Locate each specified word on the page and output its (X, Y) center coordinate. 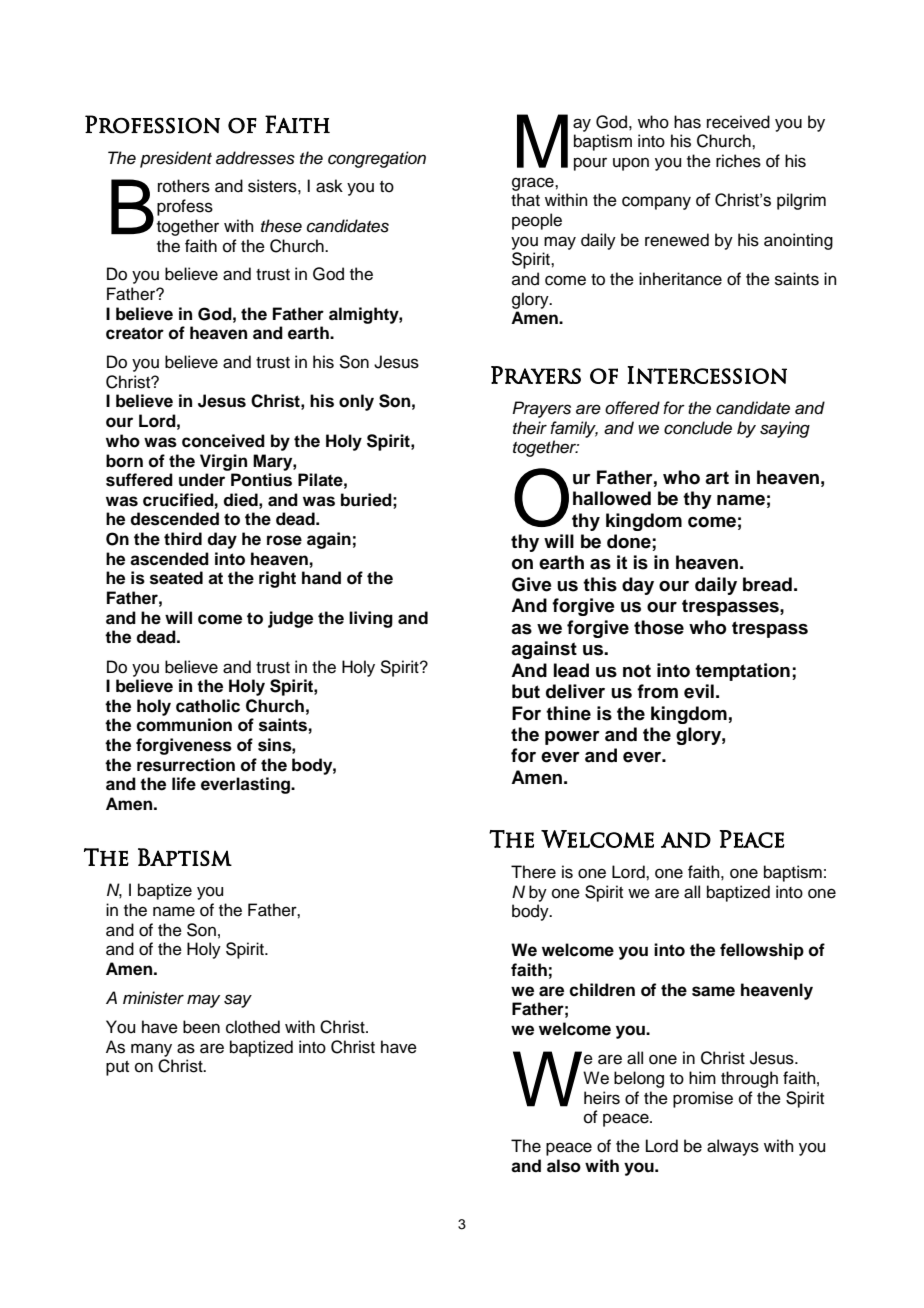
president (176, 159)
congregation (377, 159)
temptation (742, 672)
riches (738, 161)
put (117, 1068)
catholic (208, 706)
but (526, 691)
